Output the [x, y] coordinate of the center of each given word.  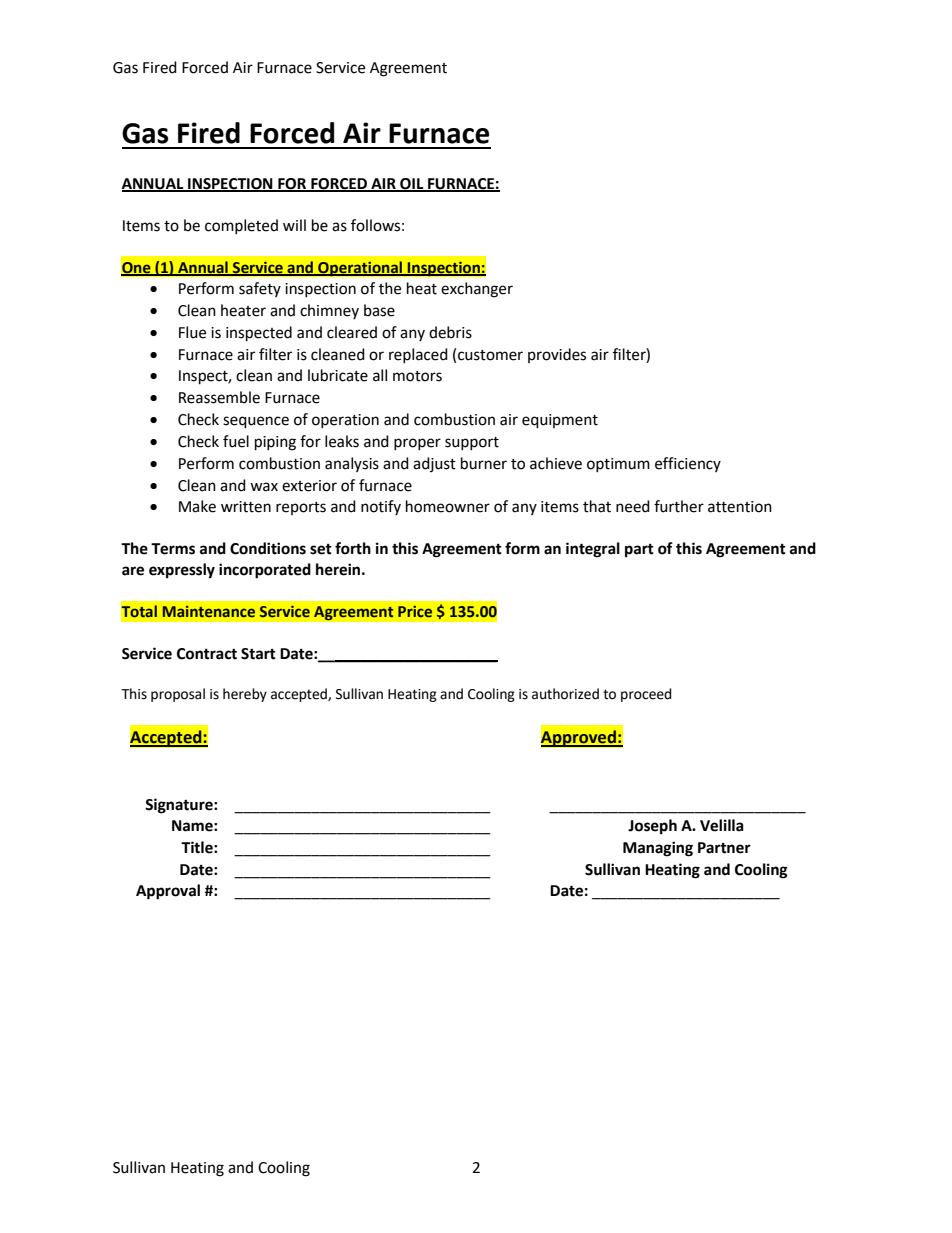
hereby [245, 695]
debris [450, 332]
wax [264, 487]
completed [241, 226]
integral [593, 550]
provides [557, 355]
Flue [192, 332]
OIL [412, 185]
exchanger [477, 290]
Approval [168, 892]
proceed [646, 695]
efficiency [688, 464]
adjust [434, 464]
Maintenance [209, 611]
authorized [565, 694]
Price [415, 611]
